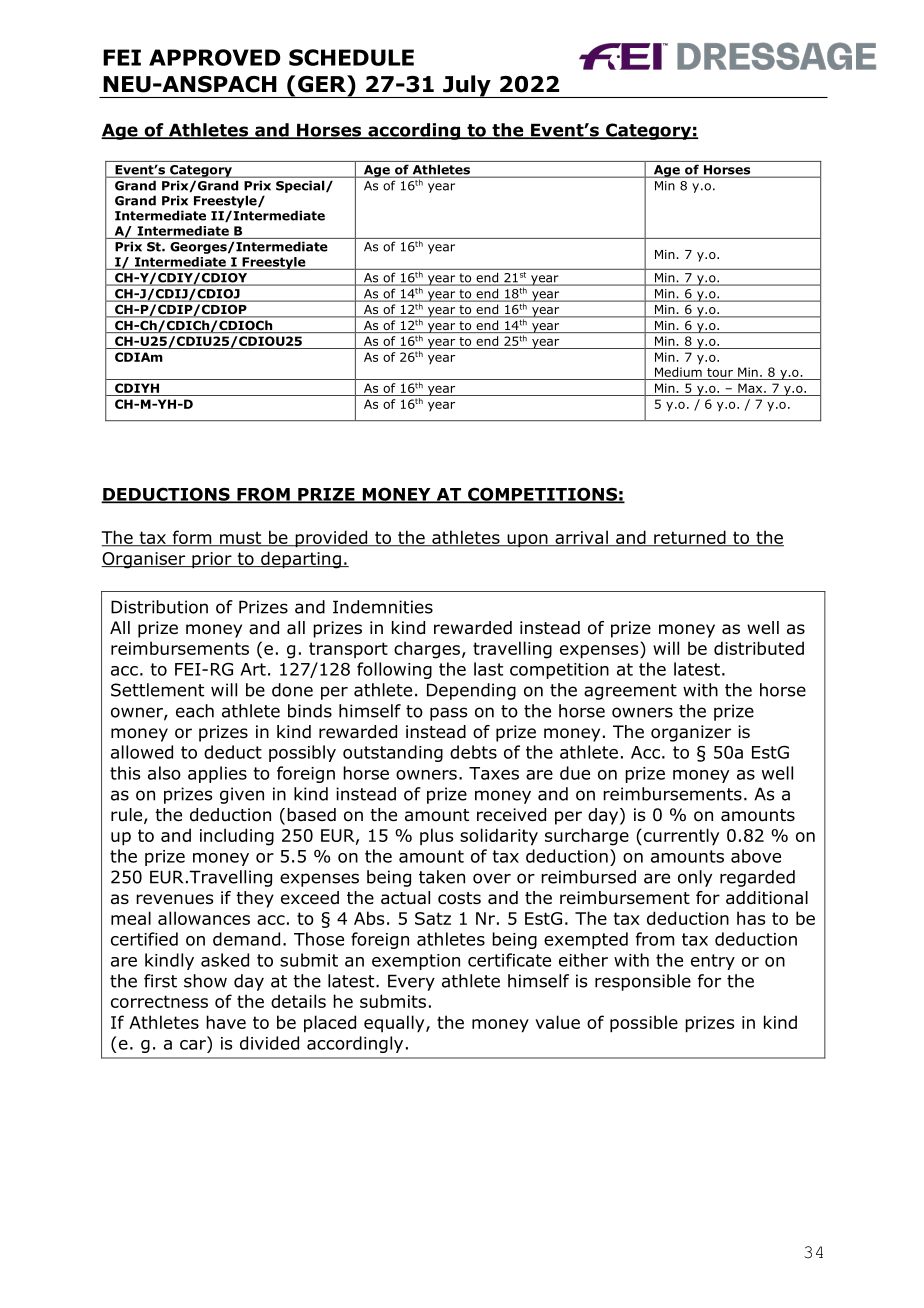  Describe the element at coordinates (467, 86) in the image. I see `July` at that location.
